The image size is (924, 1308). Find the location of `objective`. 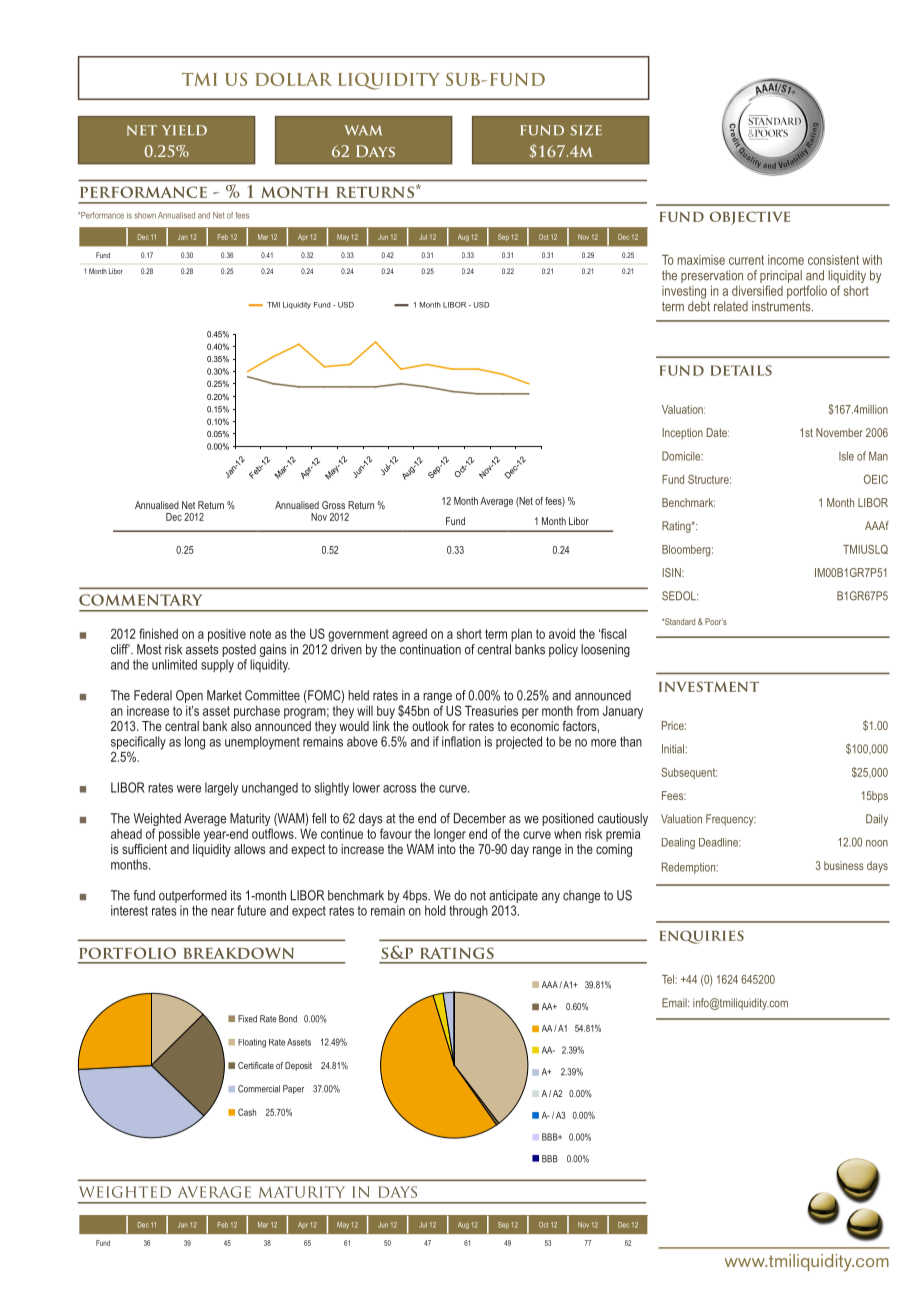

objective is located at coordinates (750, 218).
